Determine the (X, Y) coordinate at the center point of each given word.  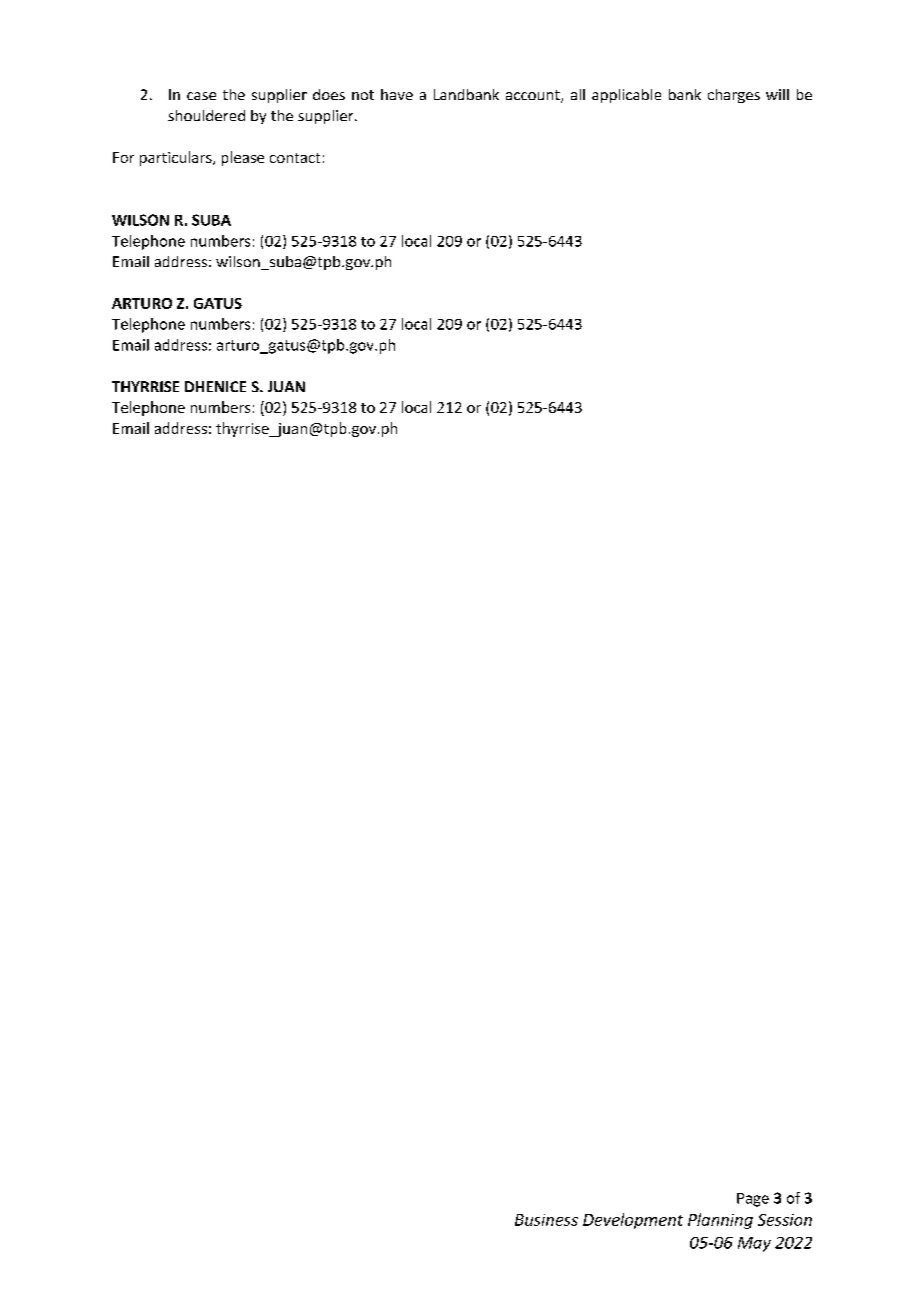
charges (734, 96)
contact (295, 158)
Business (546, 1220)
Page (753, 1200)
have (397, 94)
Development (633, 1221)
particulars (177, 158)
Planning (720, 1221)
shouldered (206, 115)
